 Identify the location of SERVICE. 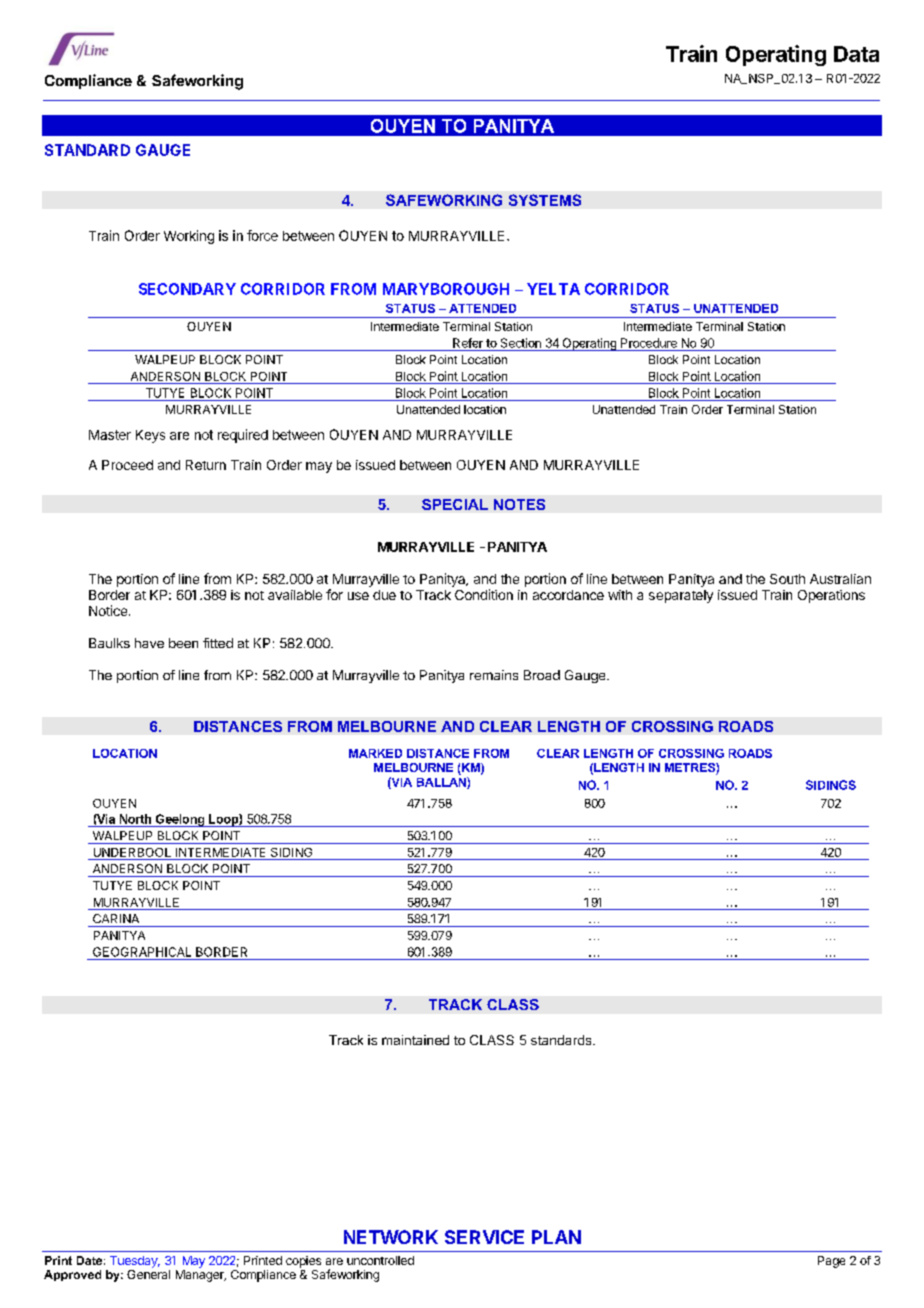
(484, 1237).
